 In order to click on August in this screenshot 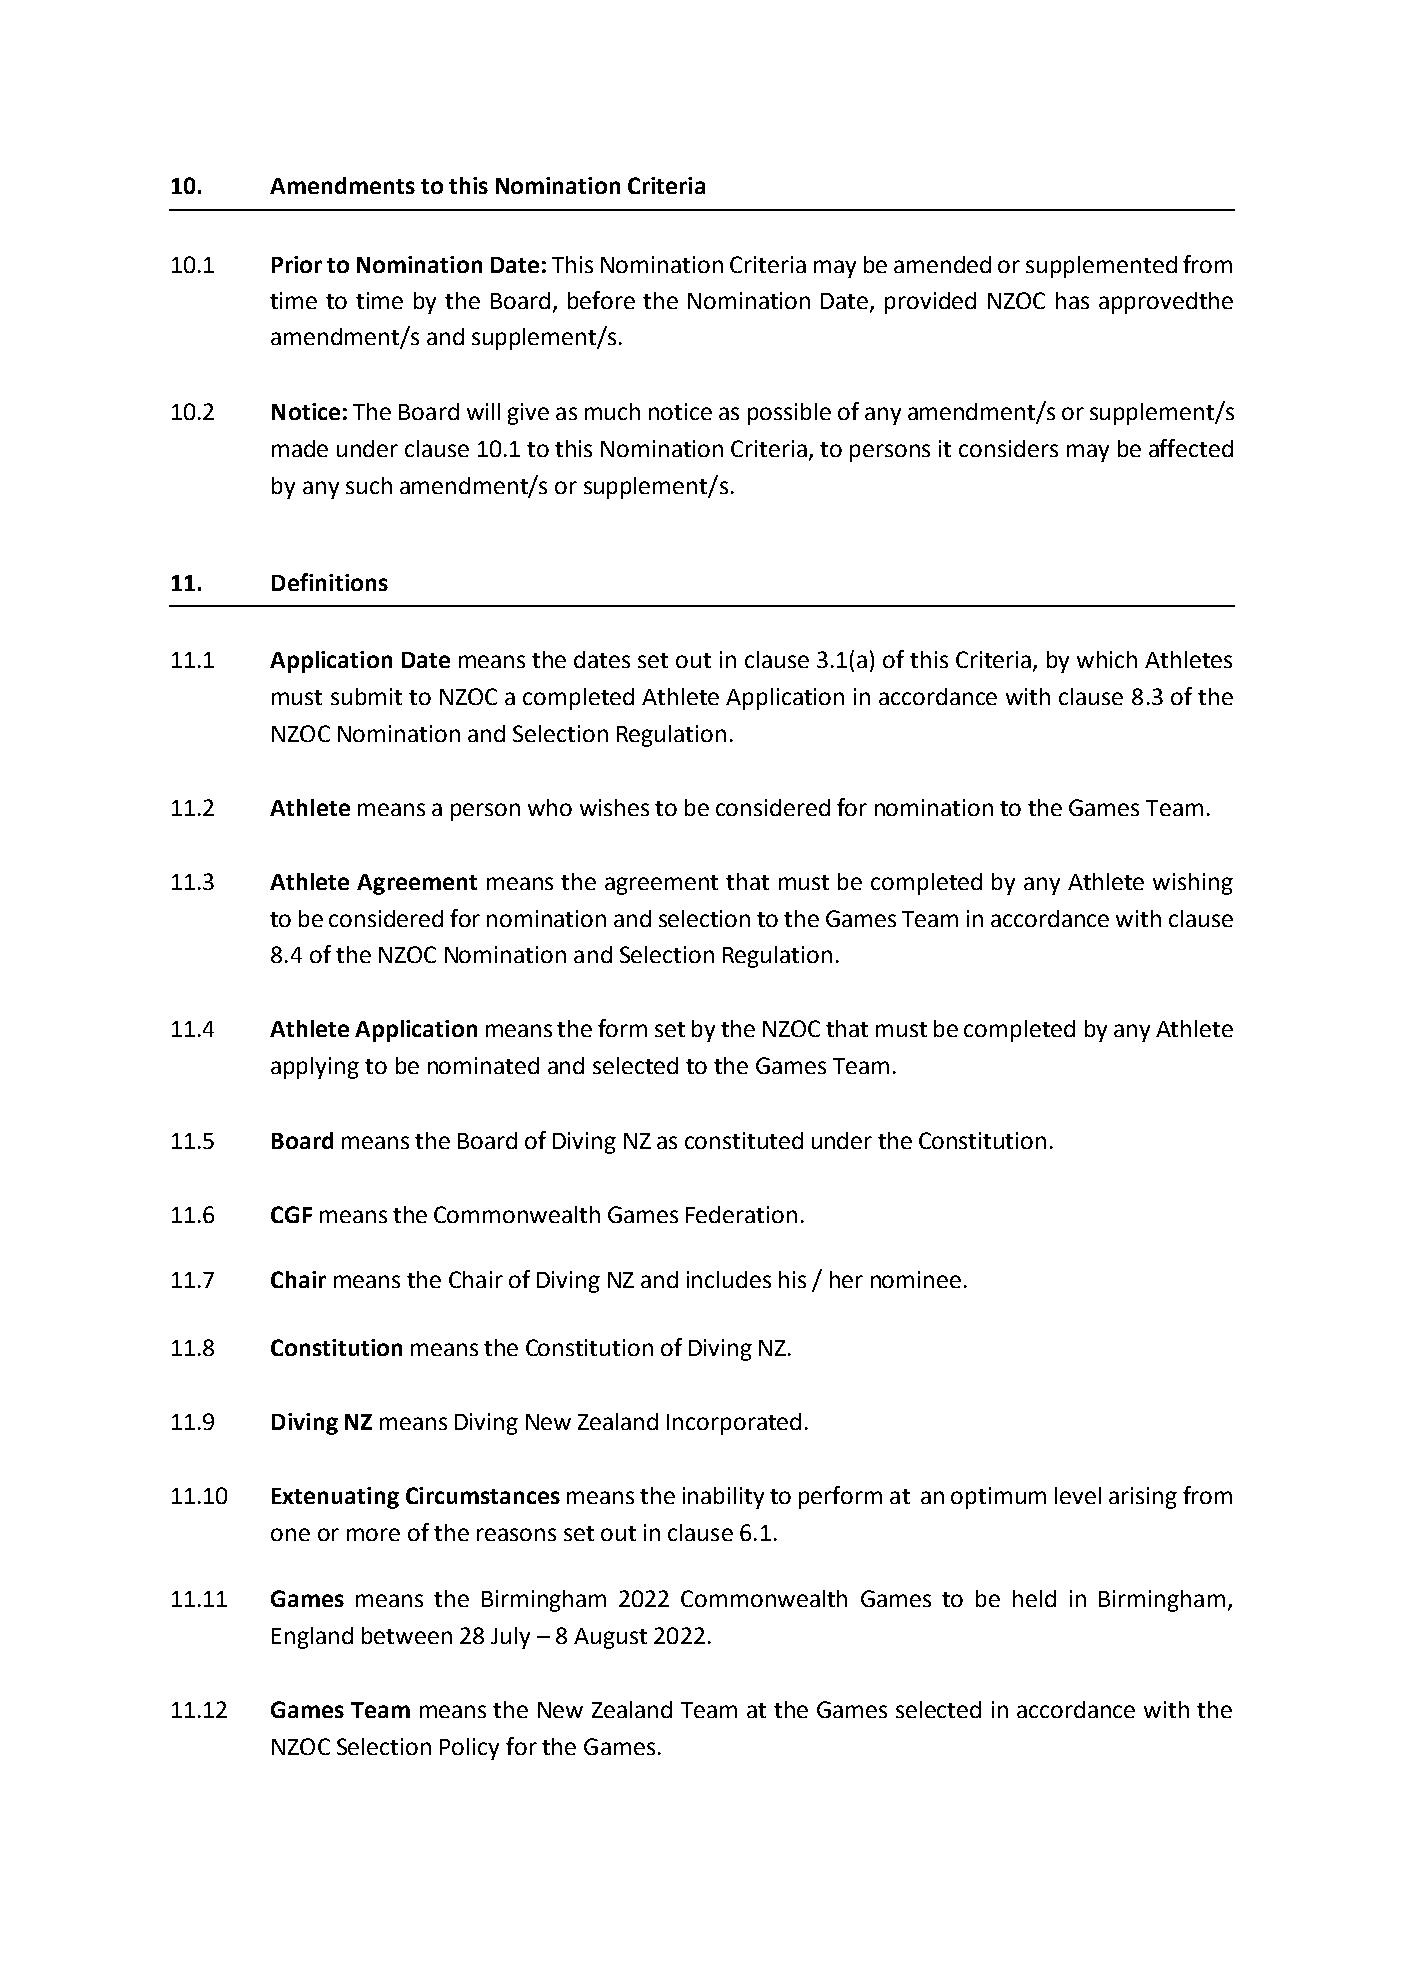, I will do `click(610, 1638)`.
